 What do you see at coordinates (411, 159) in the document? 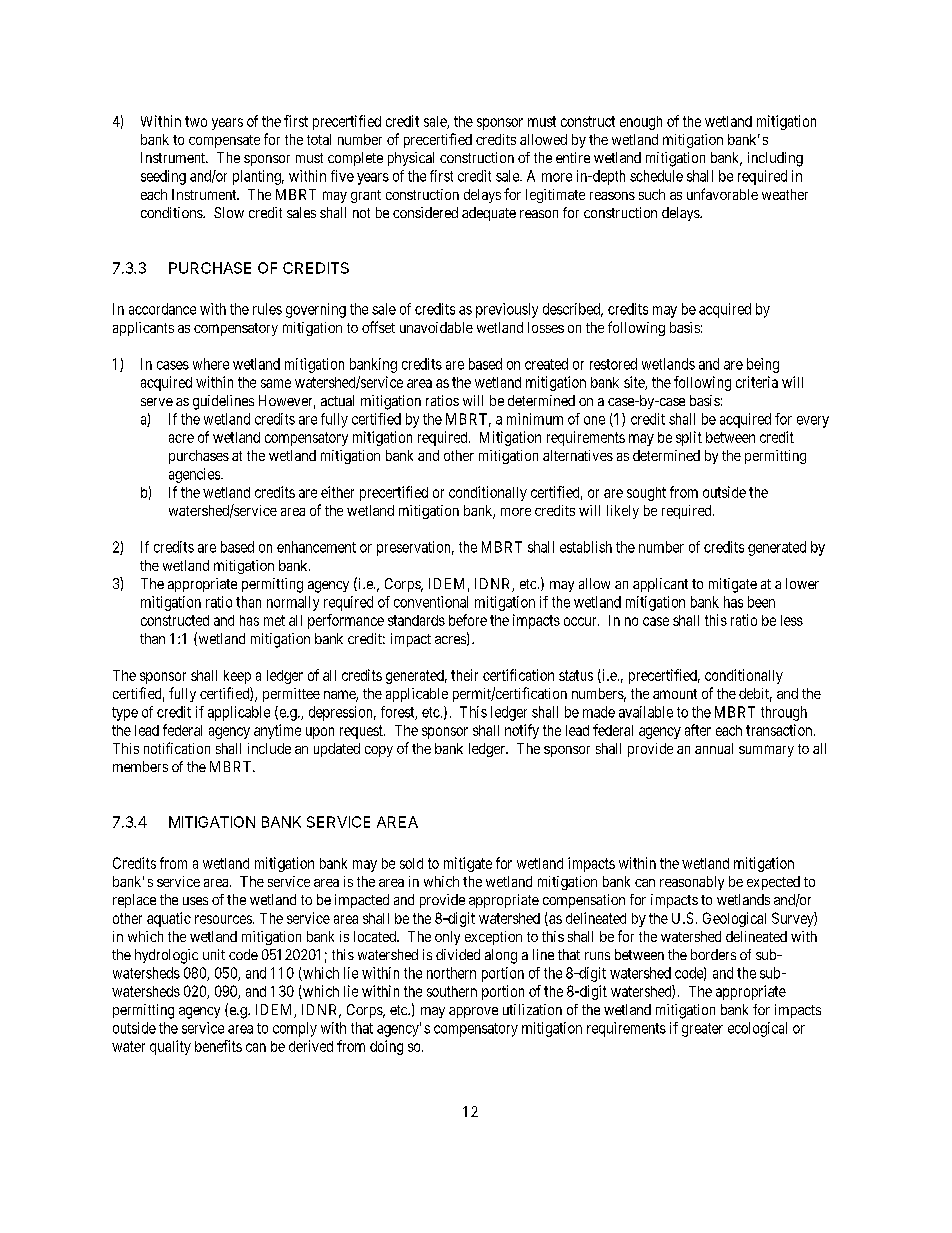
I see `physical` at bounding box center [411, 159].
